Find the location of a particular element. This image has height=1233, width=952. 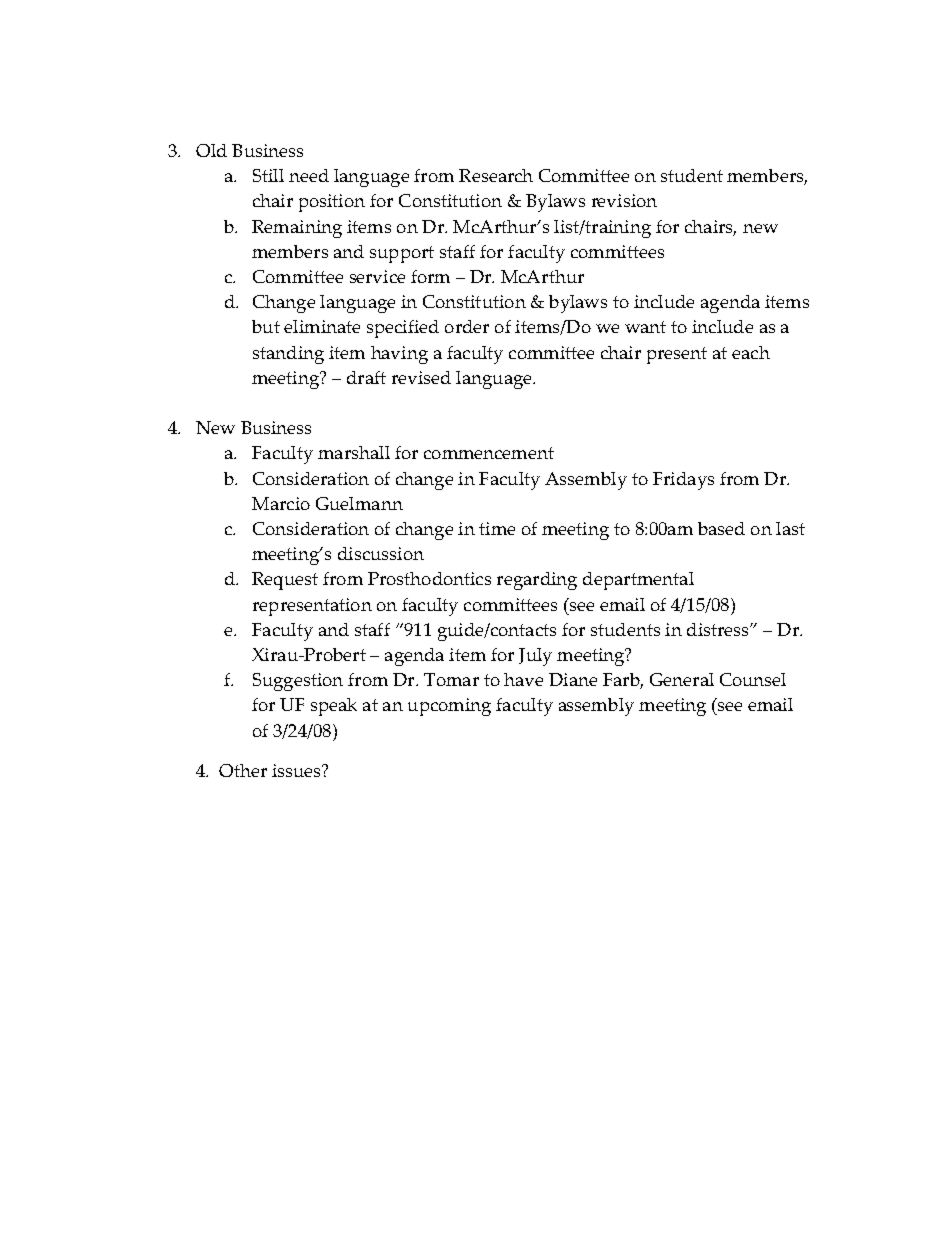

standing is located at coordinates (288, 355).
